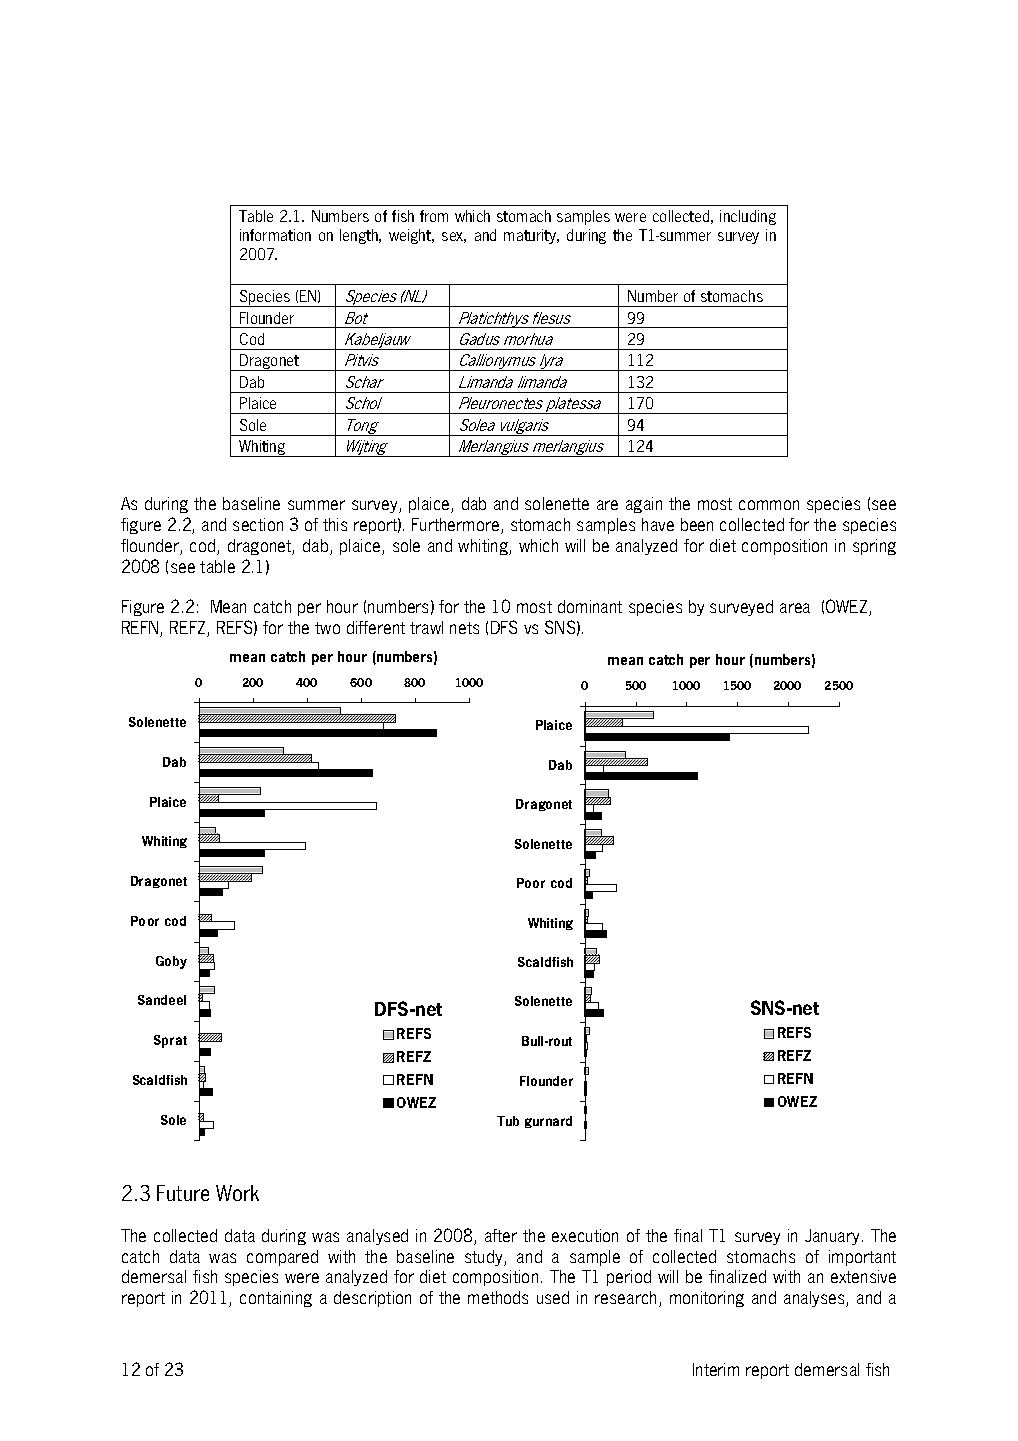  Describe the element at coordinates (327, 628) in the document. I see `two` at that location.
